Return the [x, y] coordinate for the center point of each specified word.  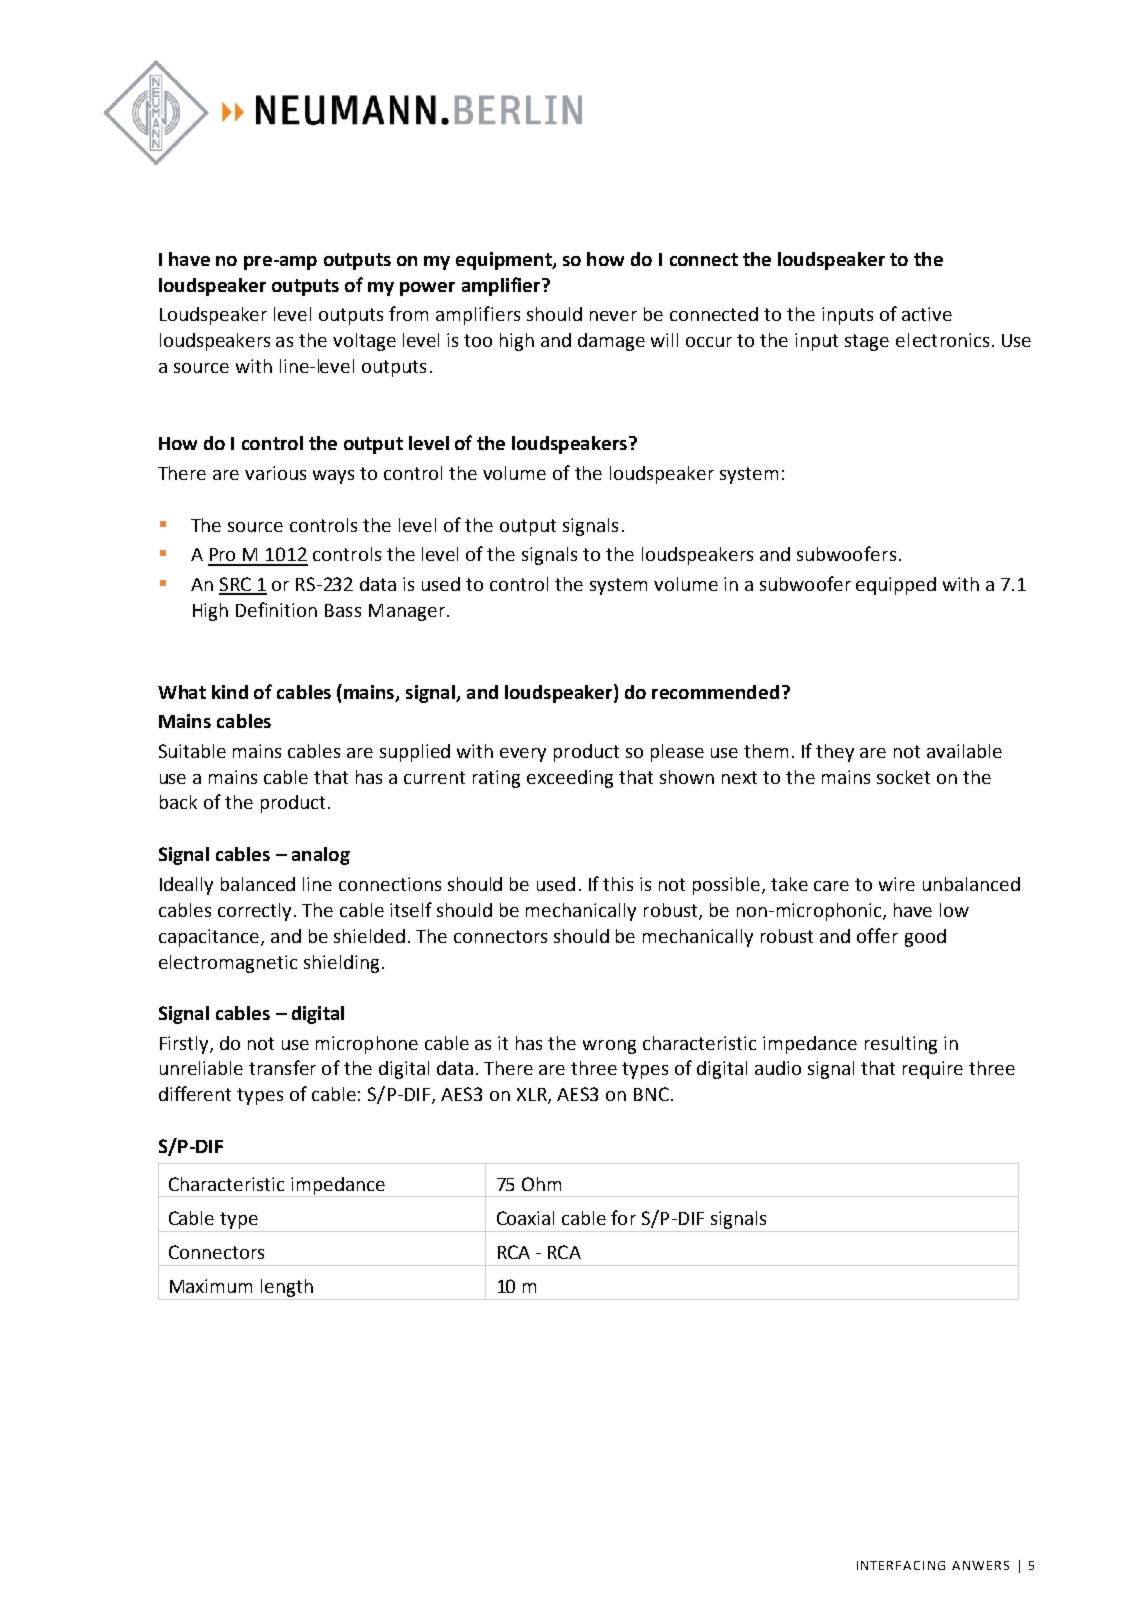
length [287, 1289]
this [618, 884]
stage [867, 342]
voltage [364, 342]
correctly [256, 912]
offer [877, 935]
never [613, 316]
